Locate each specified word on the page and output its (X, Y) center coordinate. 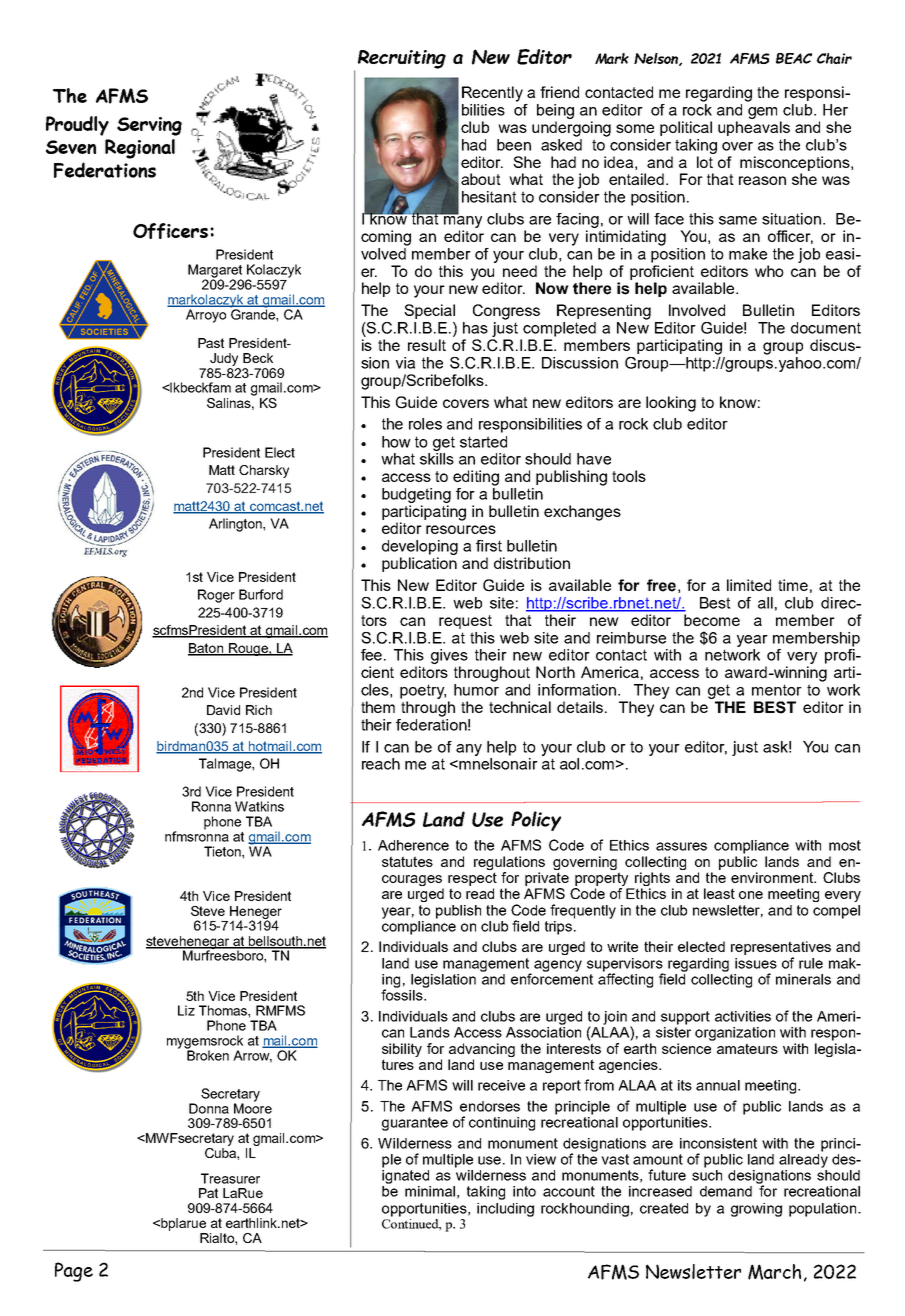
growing (756, 1210)
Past (211, 343)
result (427, 345)
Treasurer (230, 1178)
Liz (186, 1010)
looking (671, 404)
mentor (777, 690)
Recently (492, 94)
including (505, 1210)
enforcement (552, 978)
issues (756, 963)
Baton (207, 649)
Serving (149, 126)
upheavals (754, 128)
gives (449, 656)
